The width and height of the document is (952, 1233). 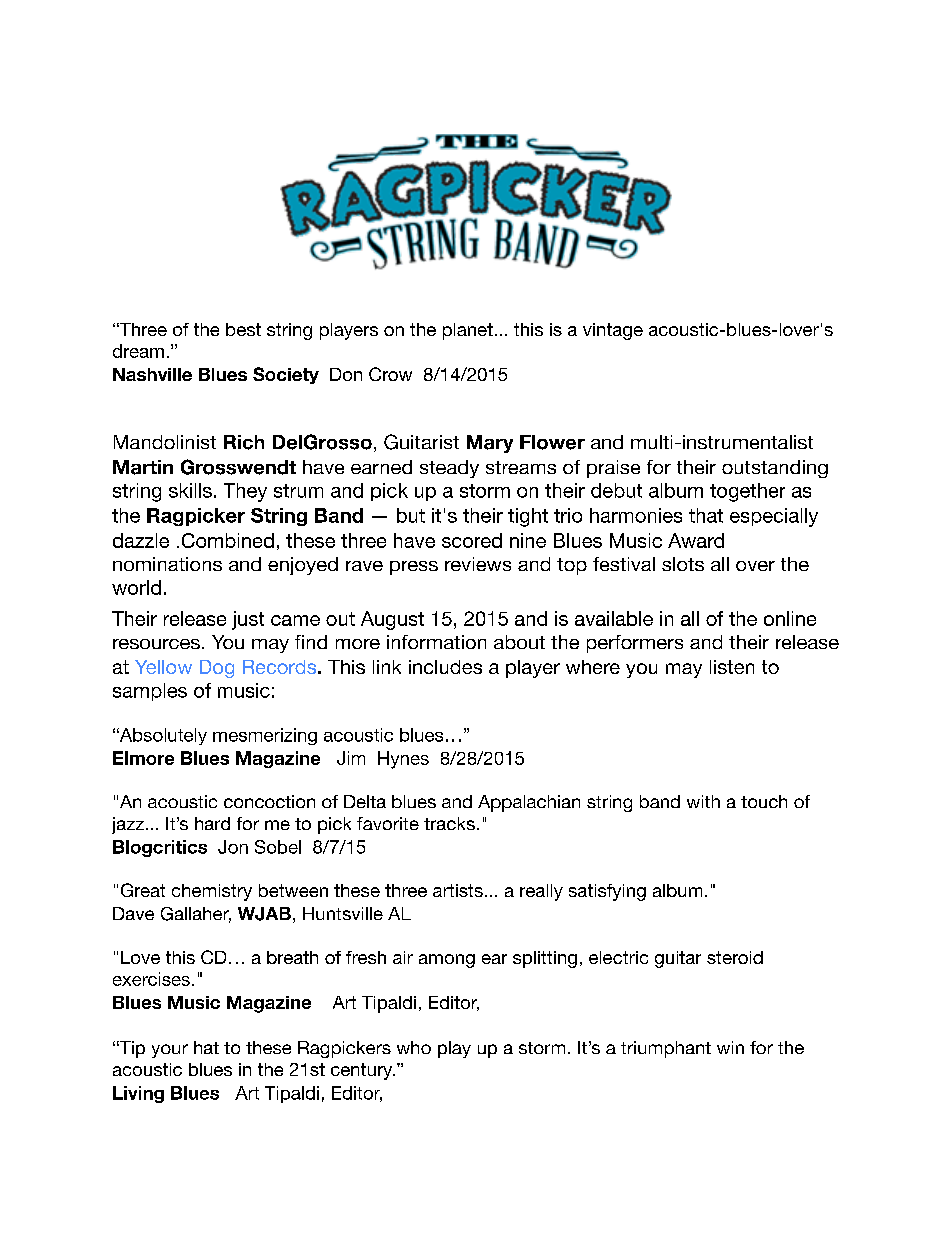 What do you see at coordinates (472, 540) in the document?
I see `scored` at bounding box center [472, 540].
